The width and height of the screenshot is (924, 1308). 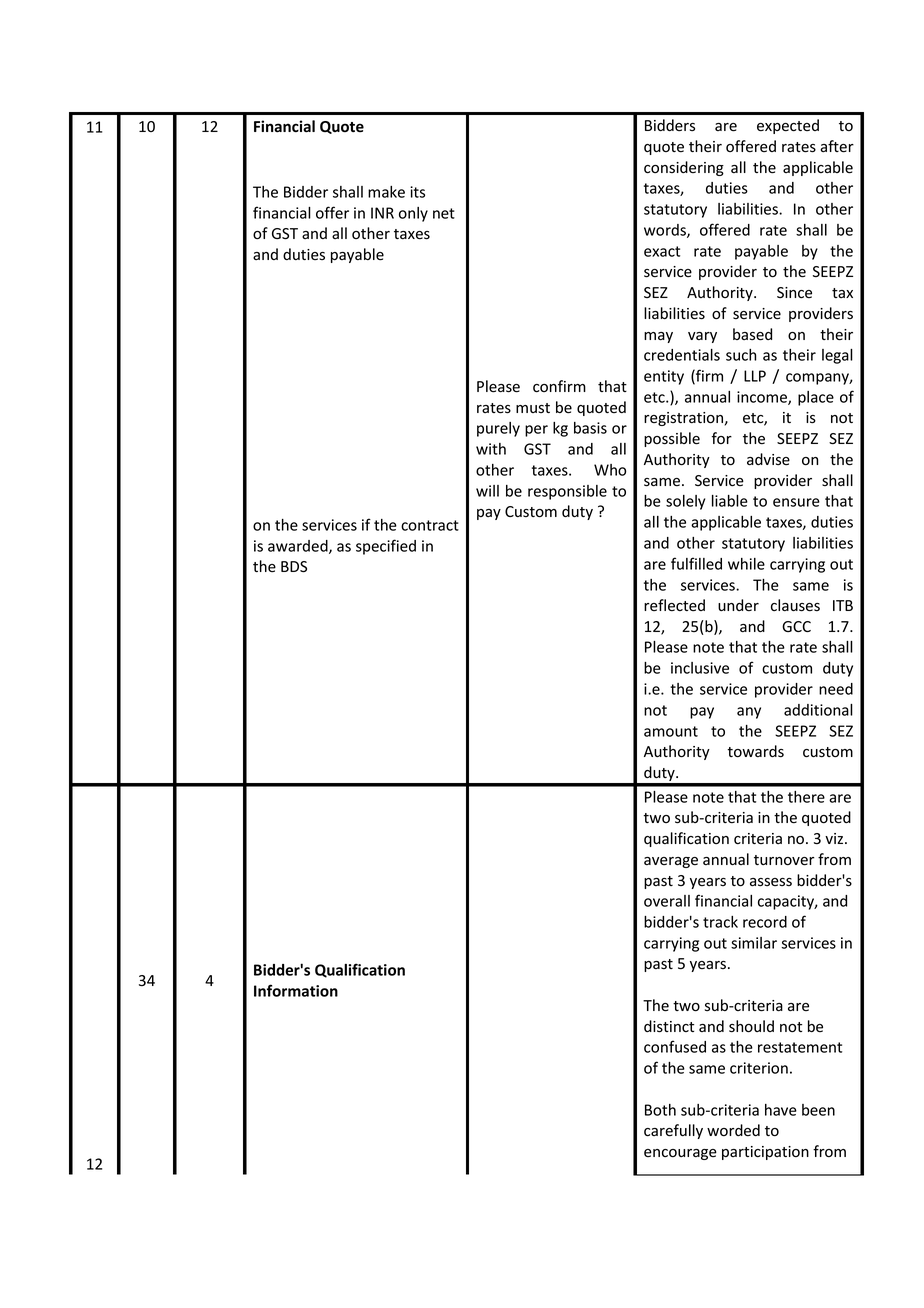 I want to click on assess, so click(x=771, y=882).
